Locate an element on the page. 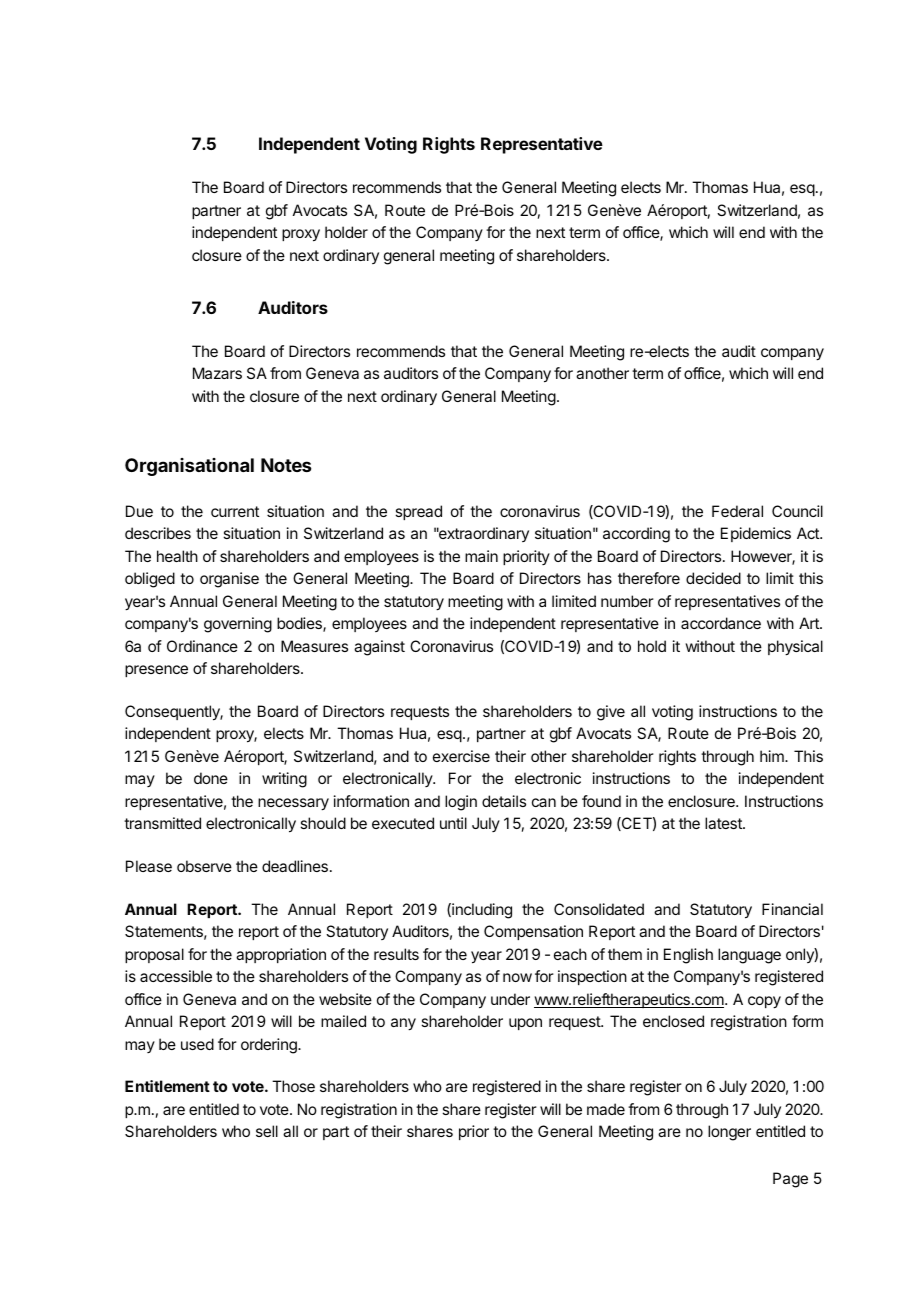 This document has width=924, height=1308. Federal is located at coordinates (737, 511).
